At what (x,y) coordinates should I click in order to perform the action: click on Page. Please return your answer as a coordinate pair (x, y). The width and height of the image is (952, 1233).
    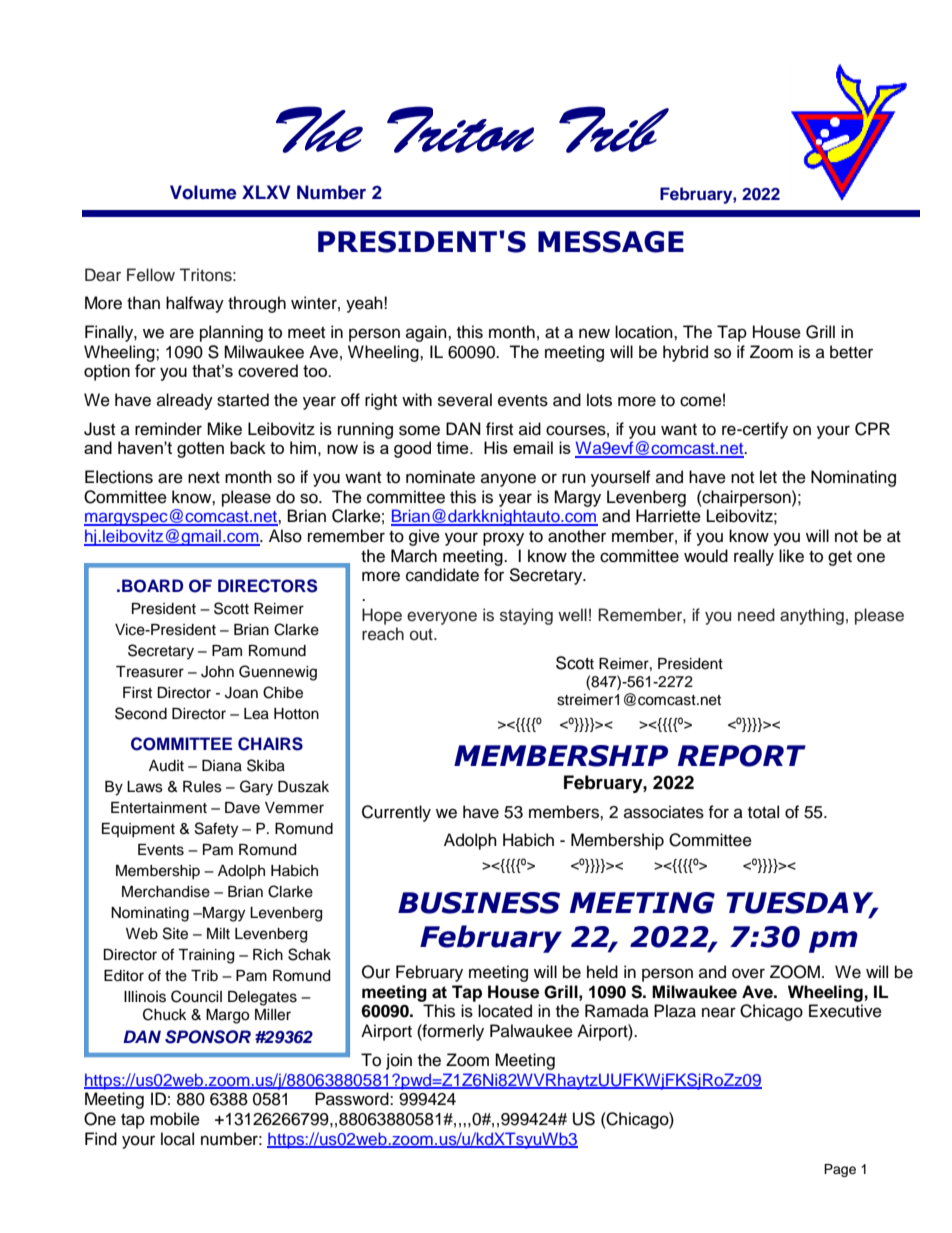
    Looking at the image, I should click on (840, 1170).
